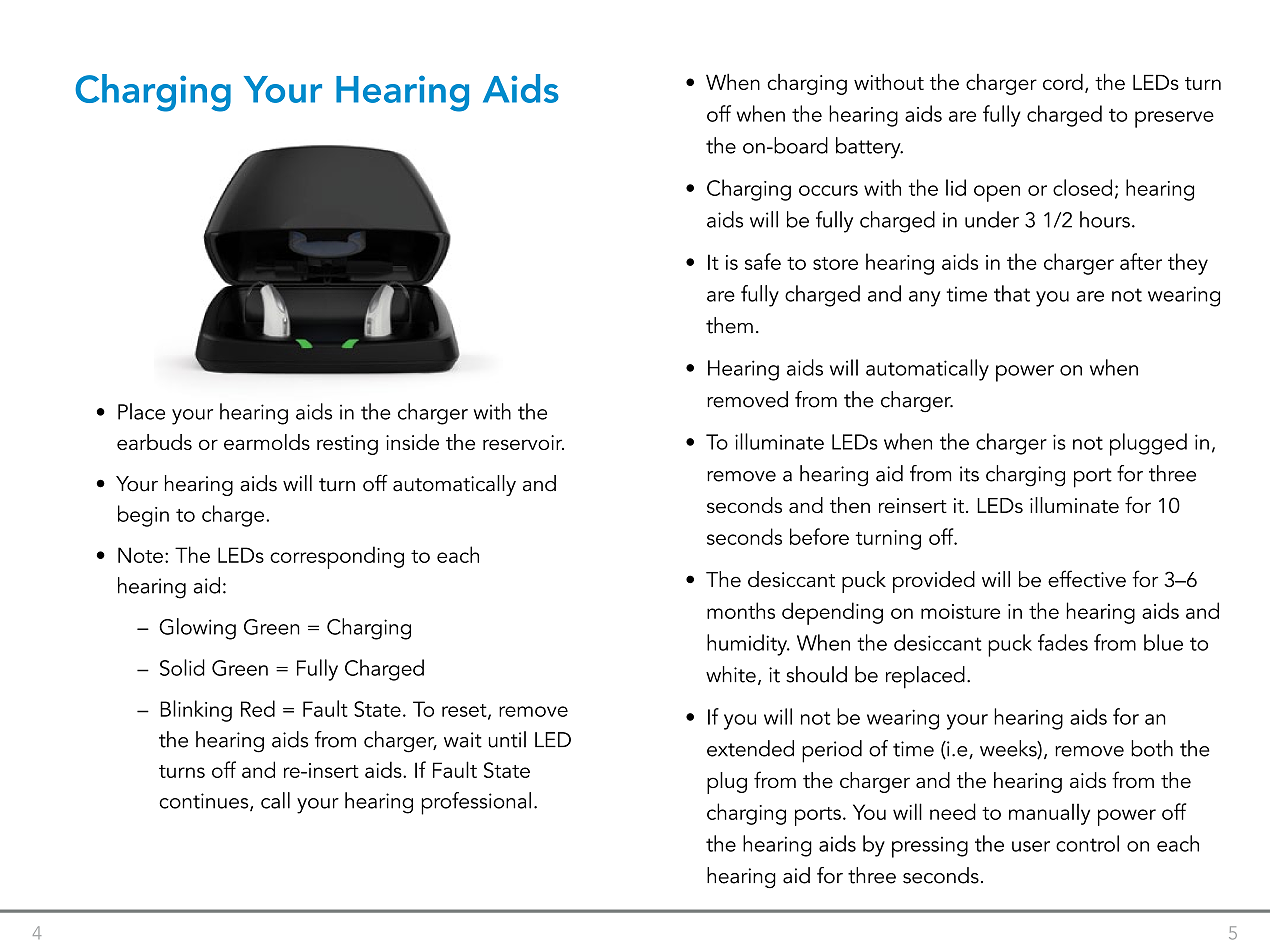 The width and height of the image is (1270, 952). What do you see at coordinates (869, 148) in the image?
I see `battery` at bounding box center [869, 148].
